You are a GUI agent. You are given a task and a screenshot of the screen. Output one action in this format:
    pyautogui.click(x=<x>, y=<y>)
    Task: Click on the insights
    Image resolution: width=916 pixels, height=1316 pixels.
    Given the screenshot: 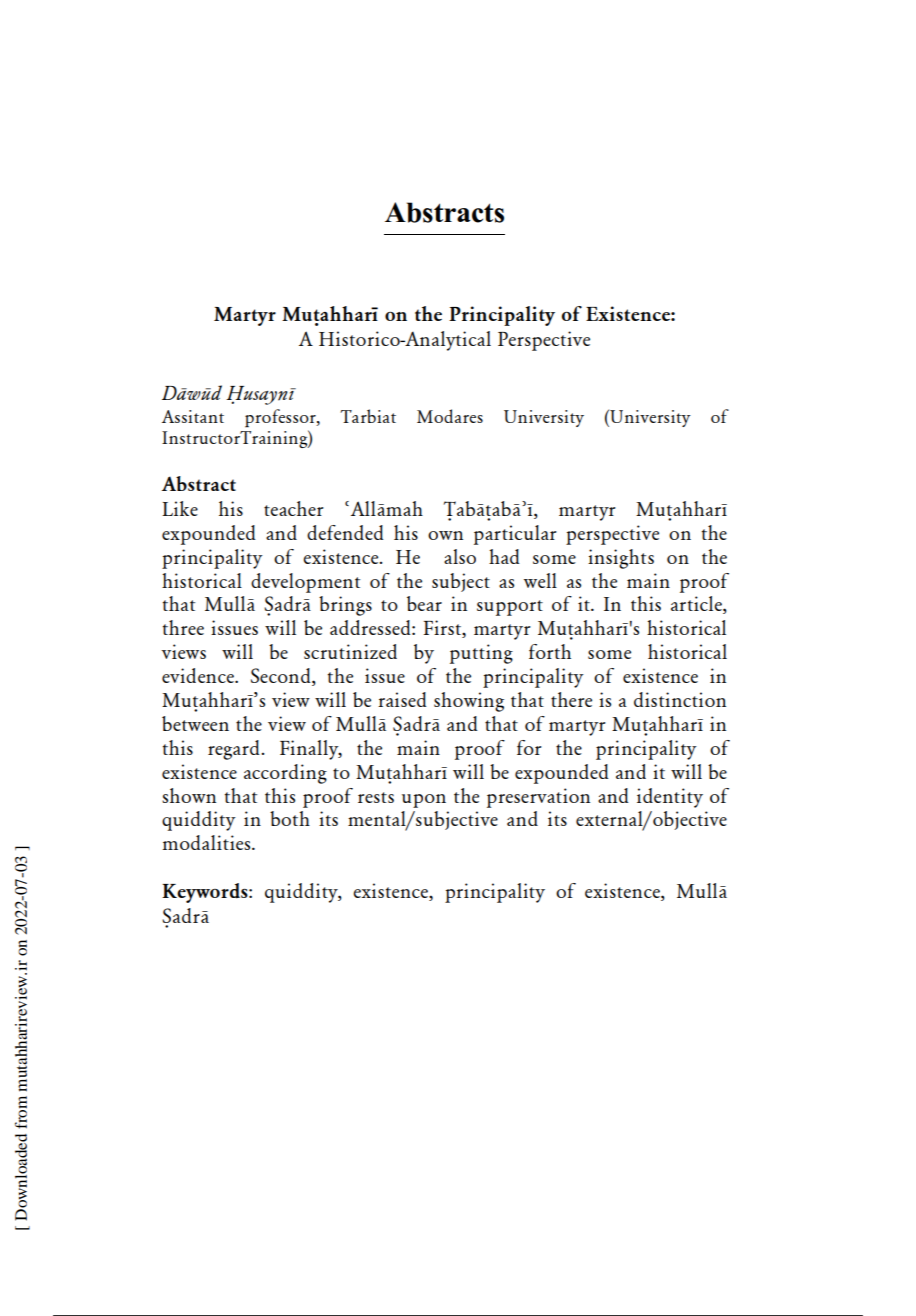 What is the action you would take?
    pyautogui.click(x=621, y=559)
